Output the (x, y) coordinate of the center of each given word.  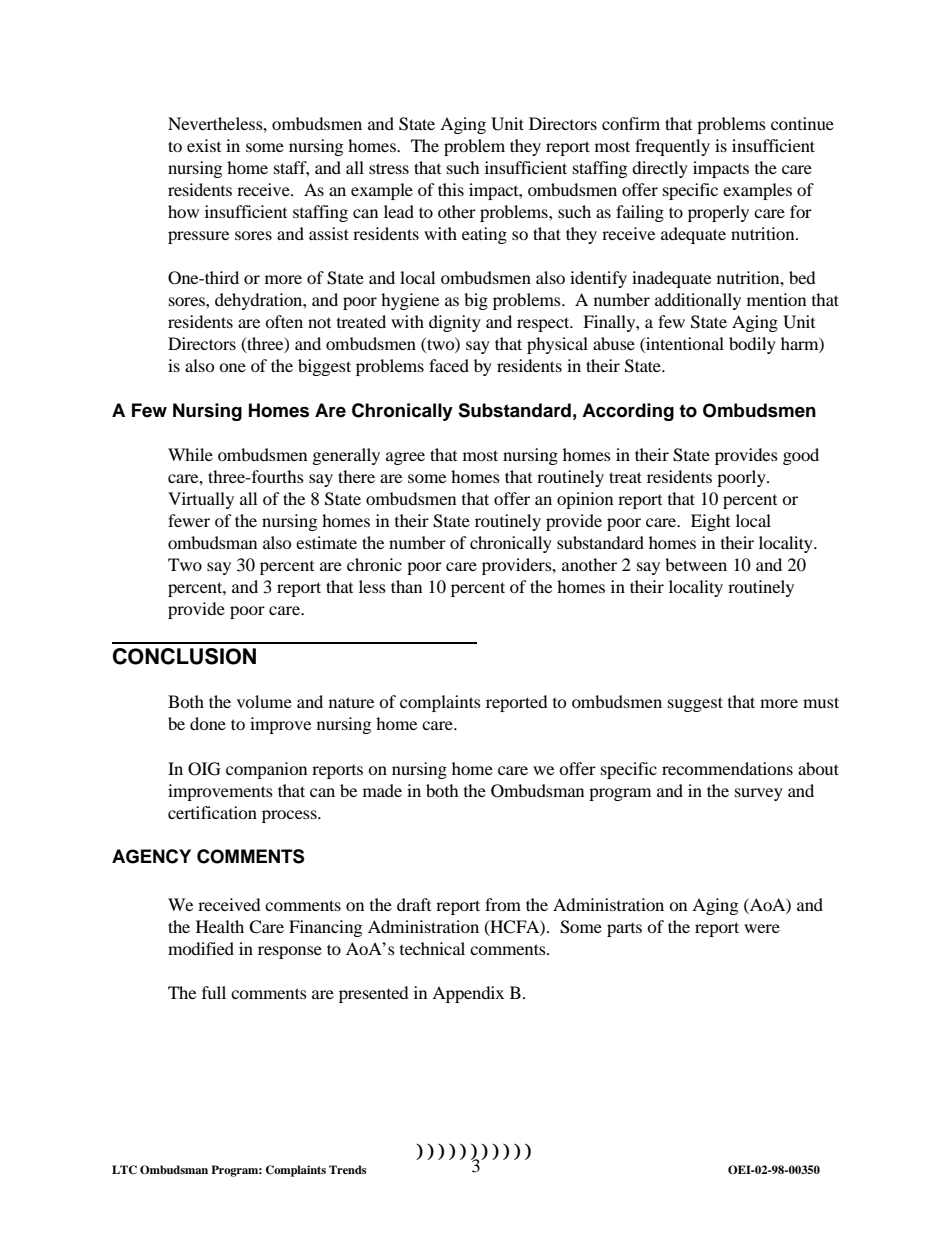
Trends (348, 1169)
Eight (710, 522)
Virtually (201, 500)
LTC (124, 1170)
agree (405, 458)
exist (204, 145)
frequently (672, 147)
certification (212, 812)
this (451, 189)
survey (759, 794)
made (382, 790)
